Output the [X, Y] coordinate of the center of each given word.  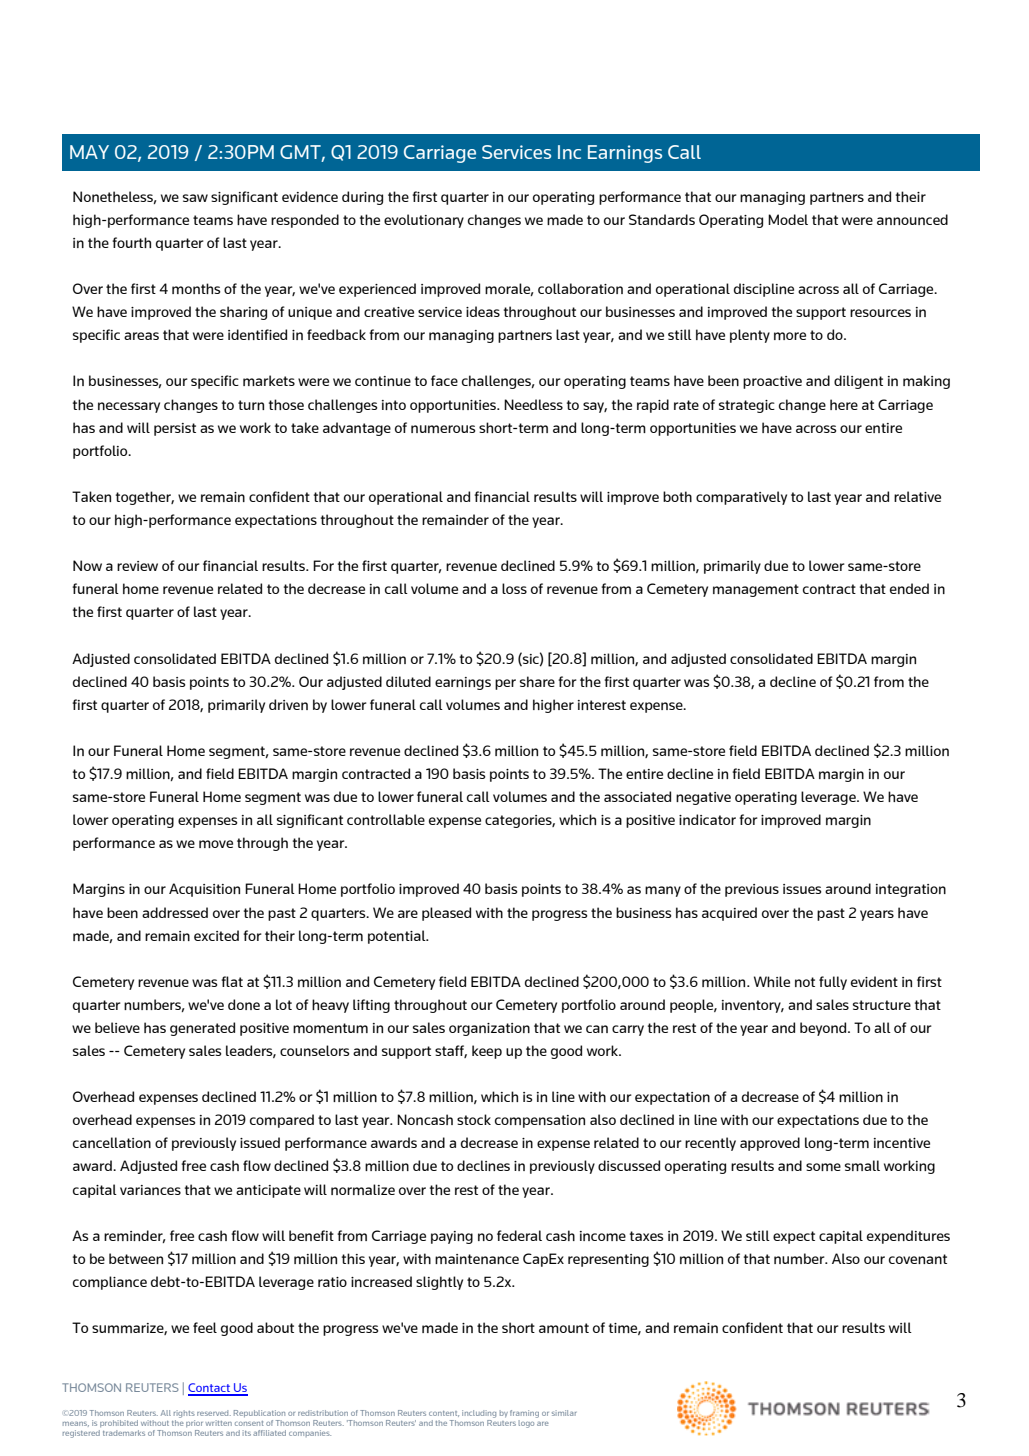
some [823, 1167]
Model [788, 219]
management [756, 590]
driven [288, 704]
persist [175, 429]
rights [184, 1414]
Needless [533, 404]
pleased [446, 914]
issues [802, 889]
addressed [175, 912]
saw [195, 198]
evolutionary [424, 221]
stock [474, 1119]
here [844, 404]
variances [150, 1190]
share [537, 681]
